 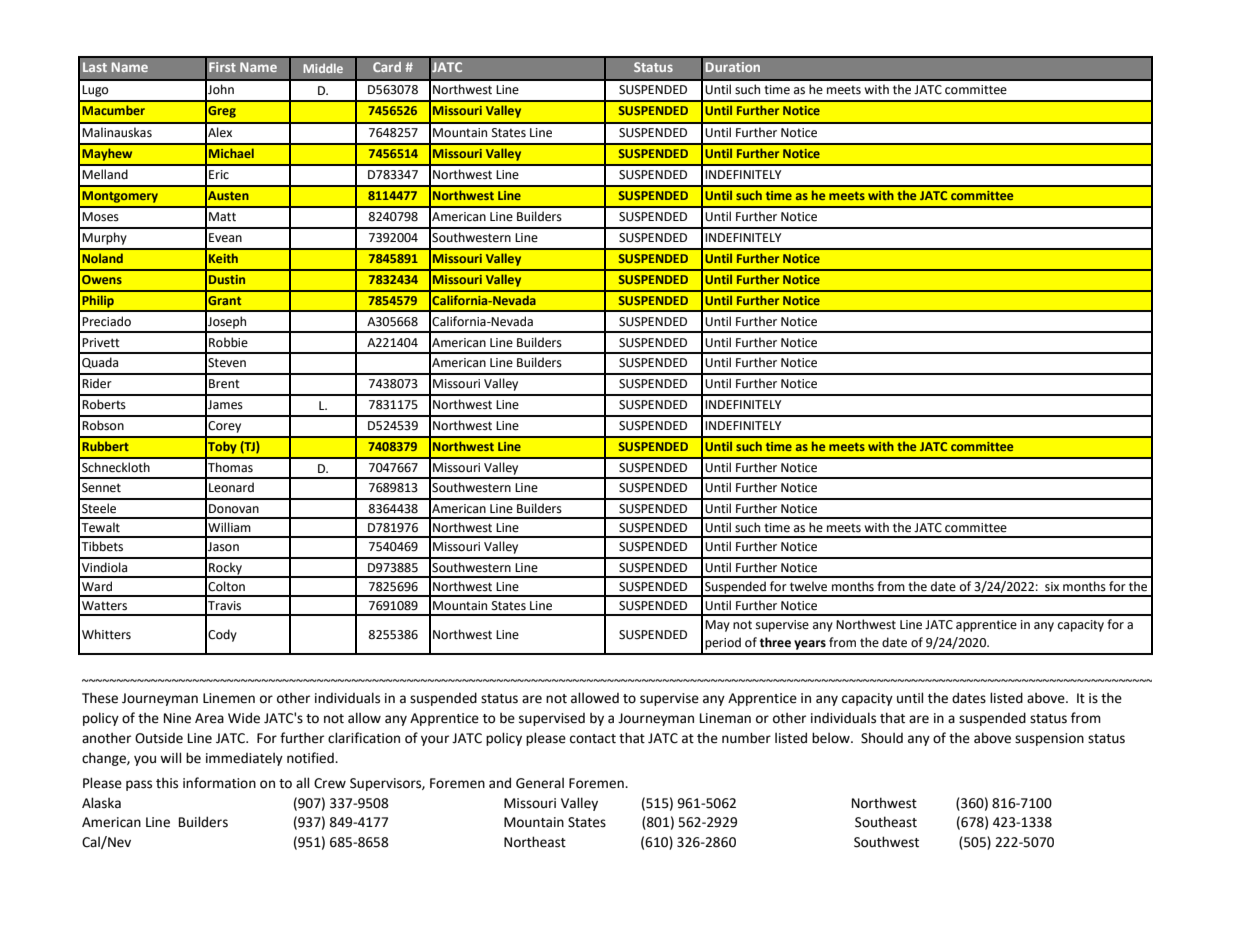 I want to click on Leonard, so click(x=231, y=487).
